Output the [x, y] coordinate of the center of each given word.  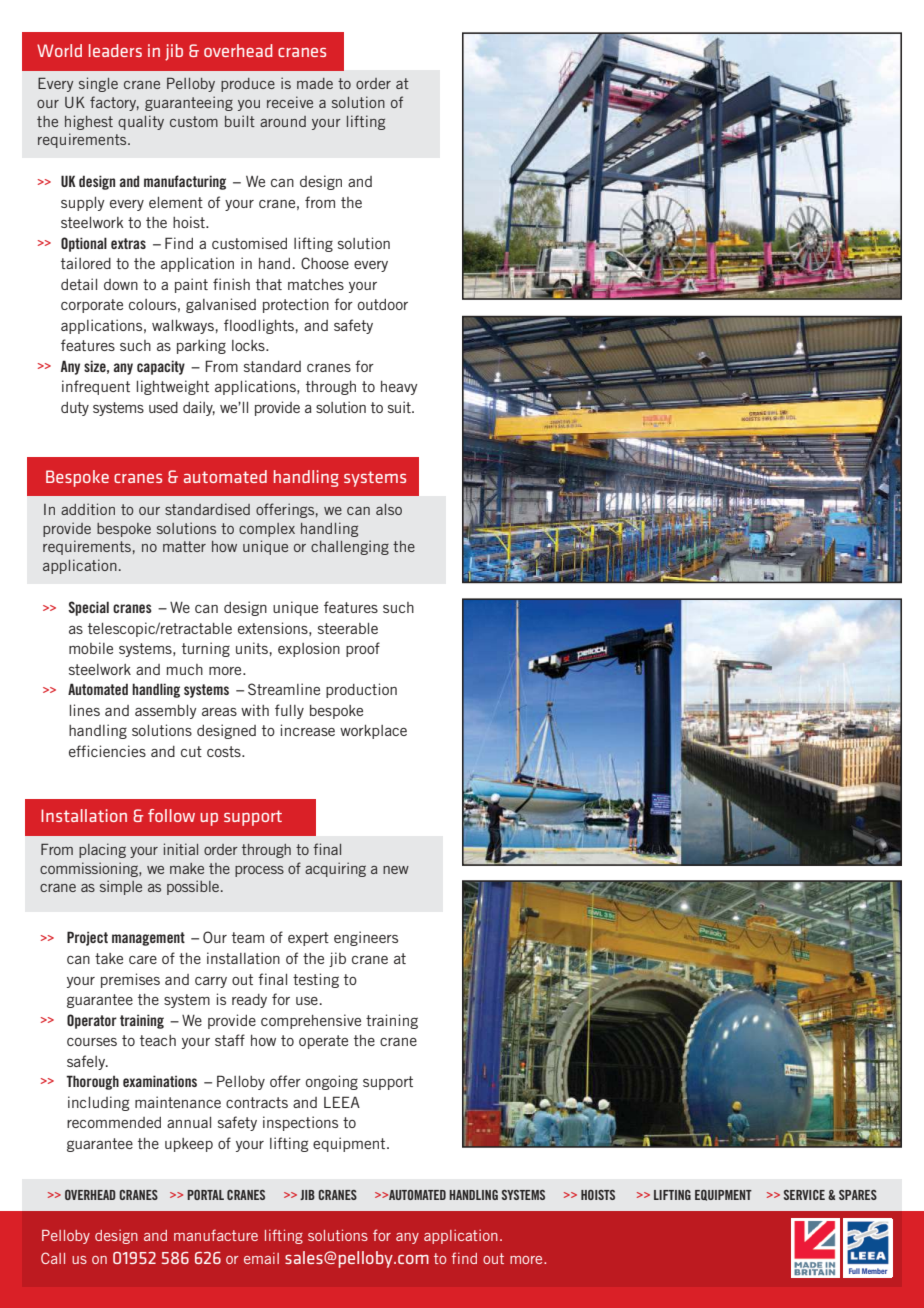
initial [181, 849]
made [315, 83]
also [389, 509]
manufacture [216, 1235]
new [396, 870]
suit [400, 407]
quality [141, 122]
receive [290, 102]
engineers [366, 938]
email [261, 1258]
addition [88, 509]
